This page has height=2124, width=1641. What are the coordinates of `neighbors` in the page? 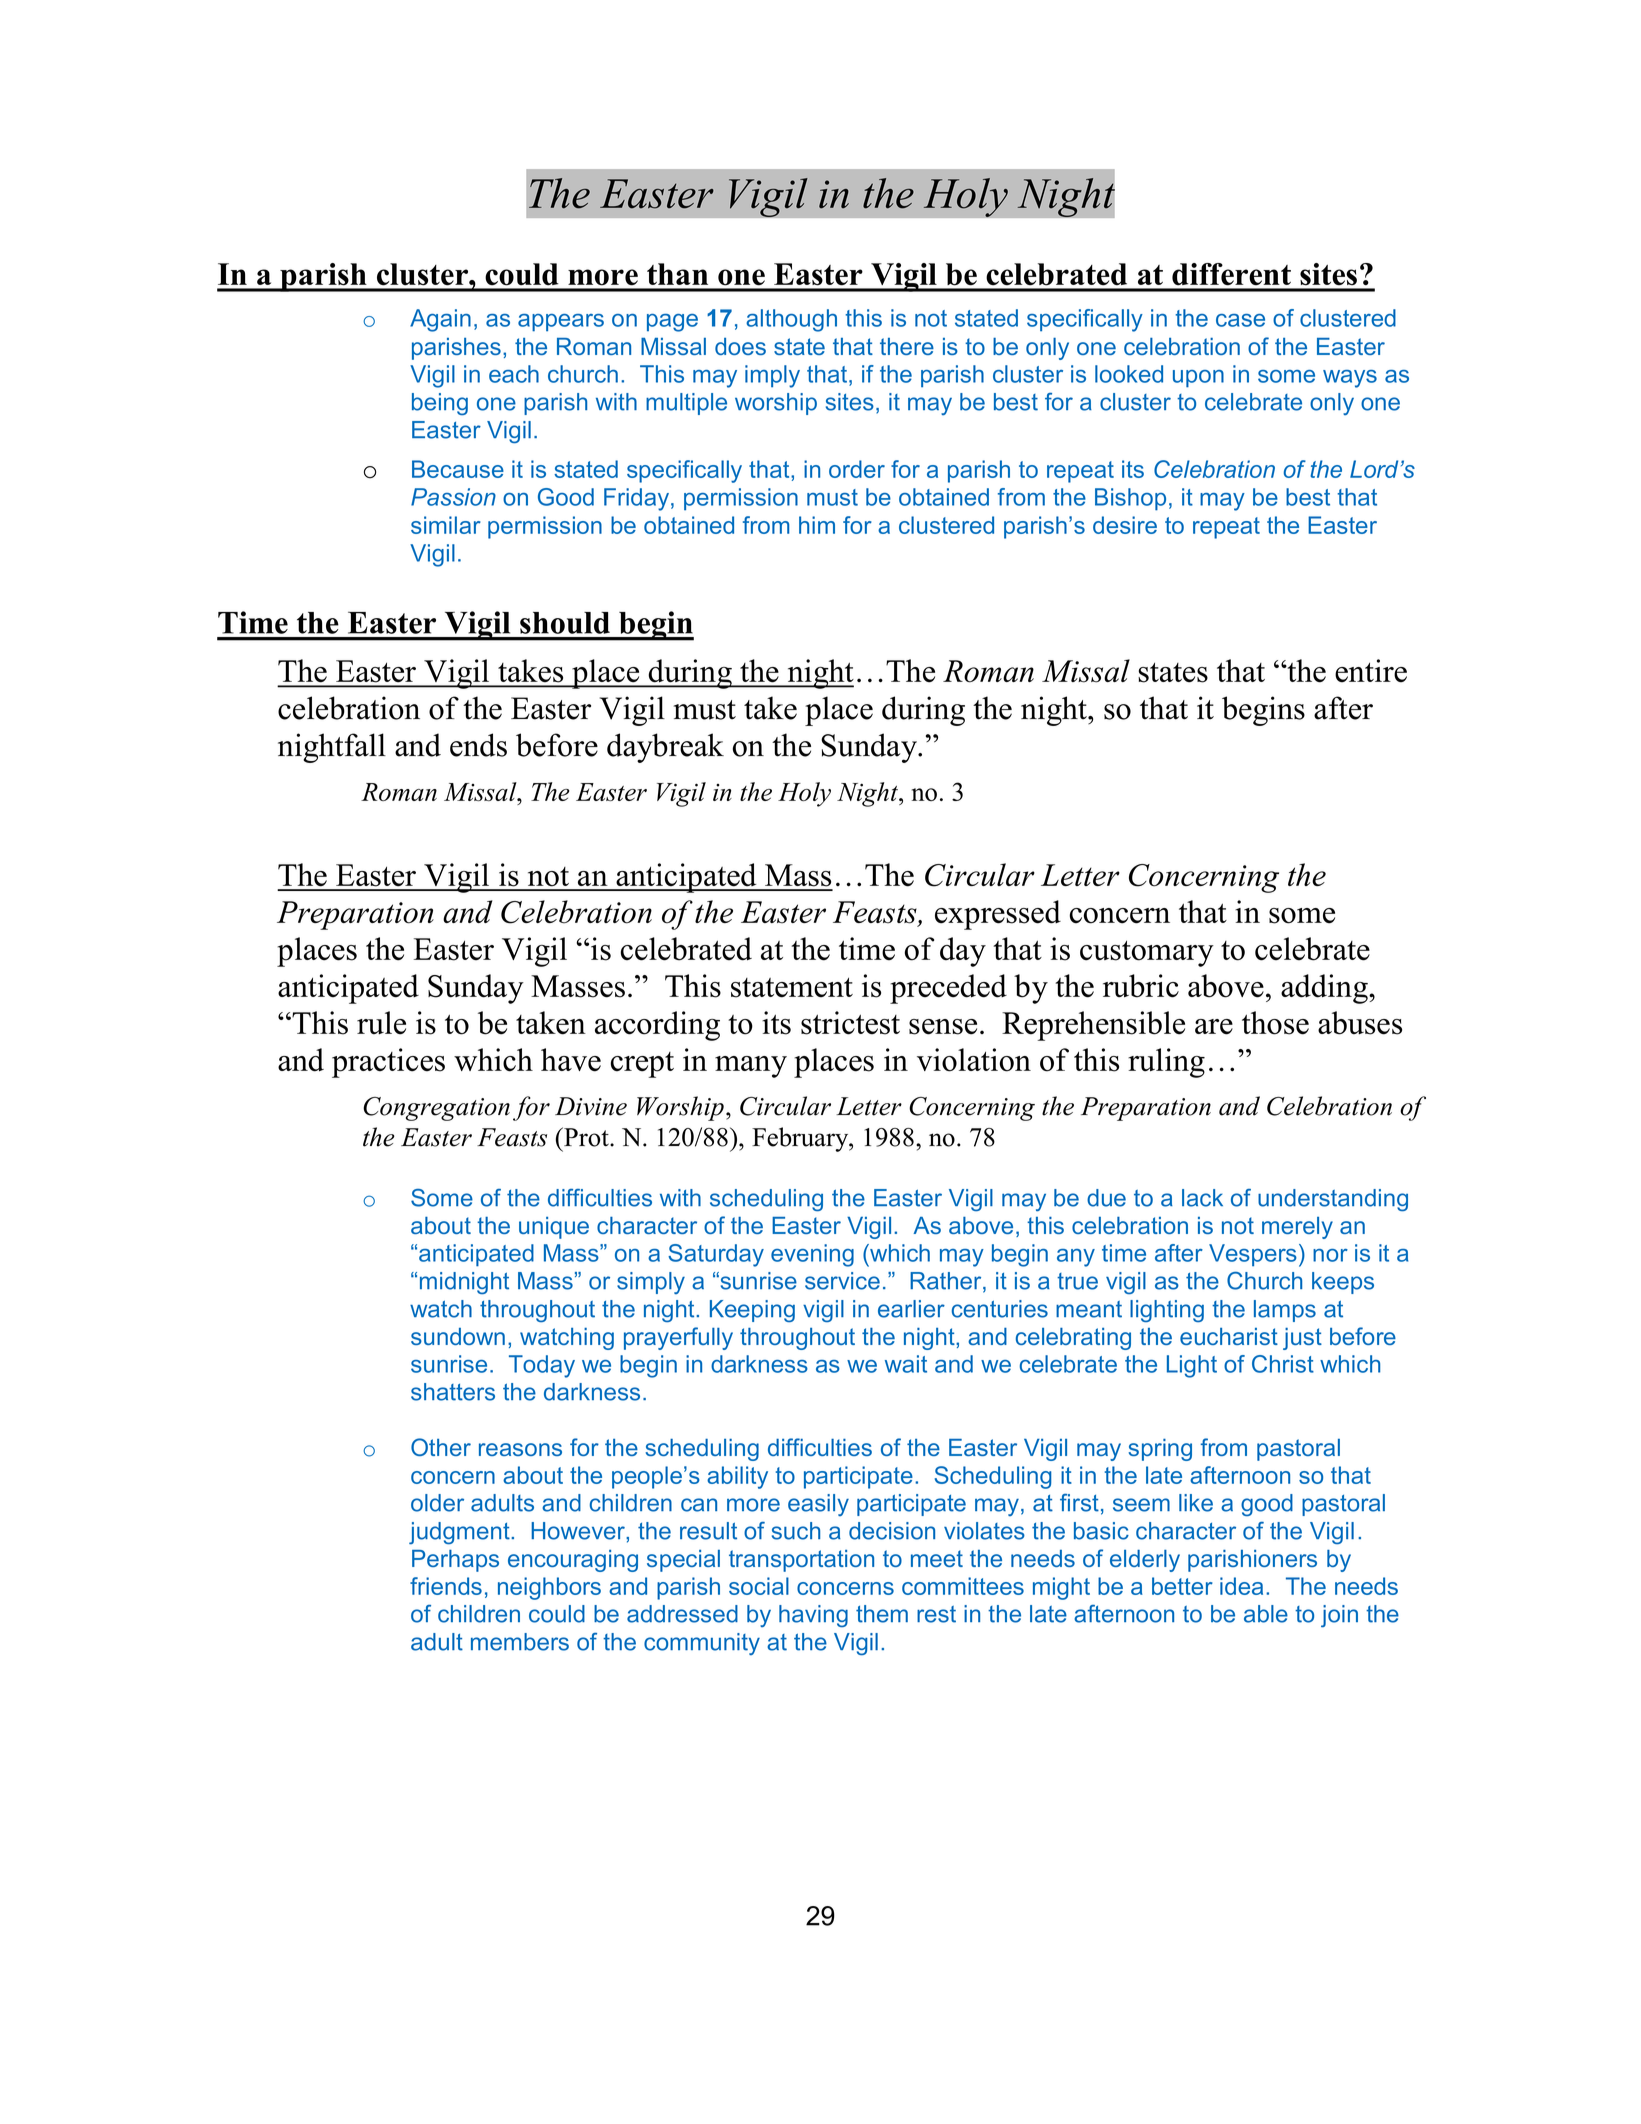 It's located at (549, 1588).
